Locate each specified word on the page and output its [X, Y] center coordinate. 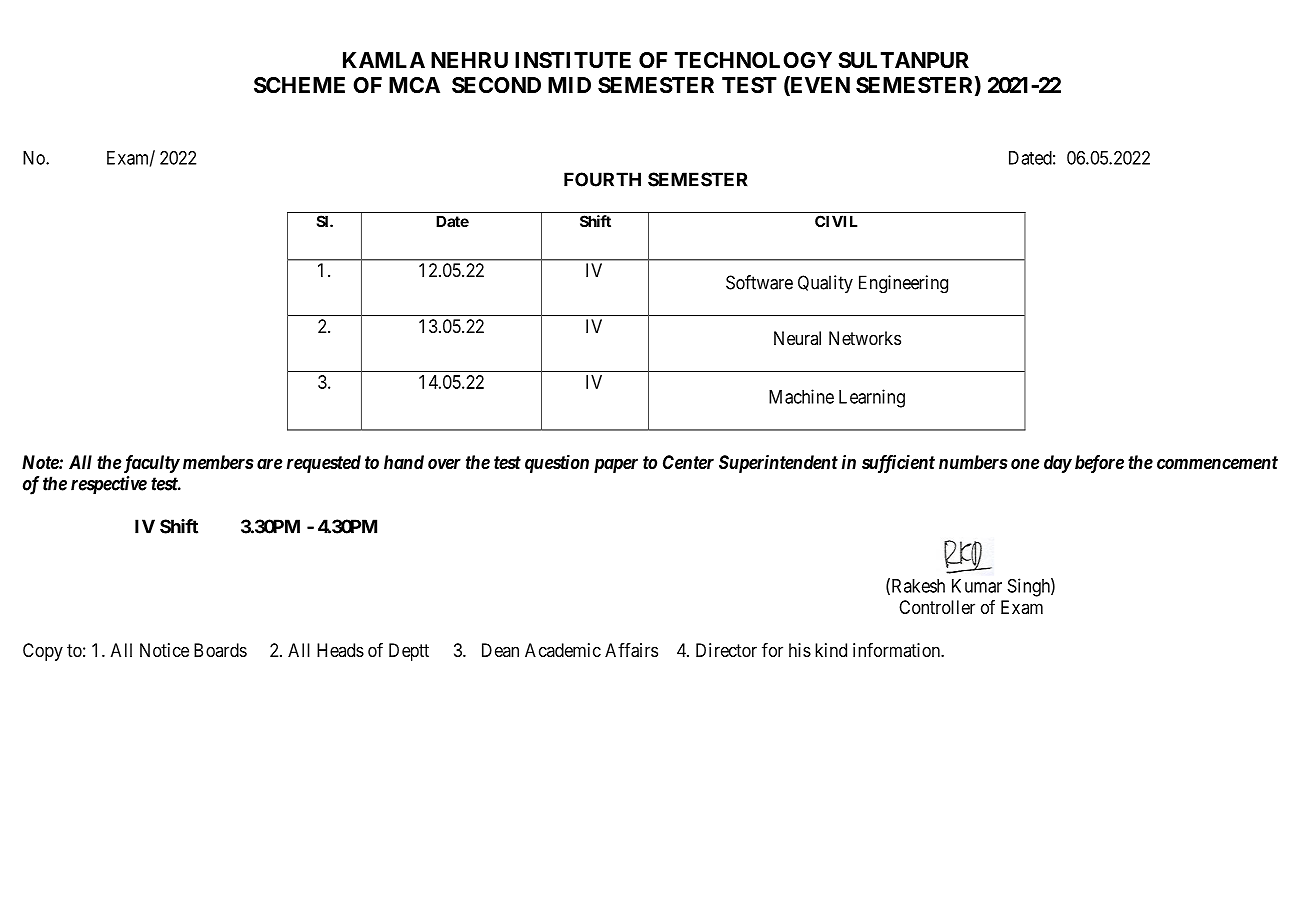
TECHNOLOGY [753, 60]
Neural [797, 338]
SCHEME [299, 85]
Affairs [631, 650]
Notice [164, 650]
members [218, 462]
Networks [865, 338]
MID [569, 85]
